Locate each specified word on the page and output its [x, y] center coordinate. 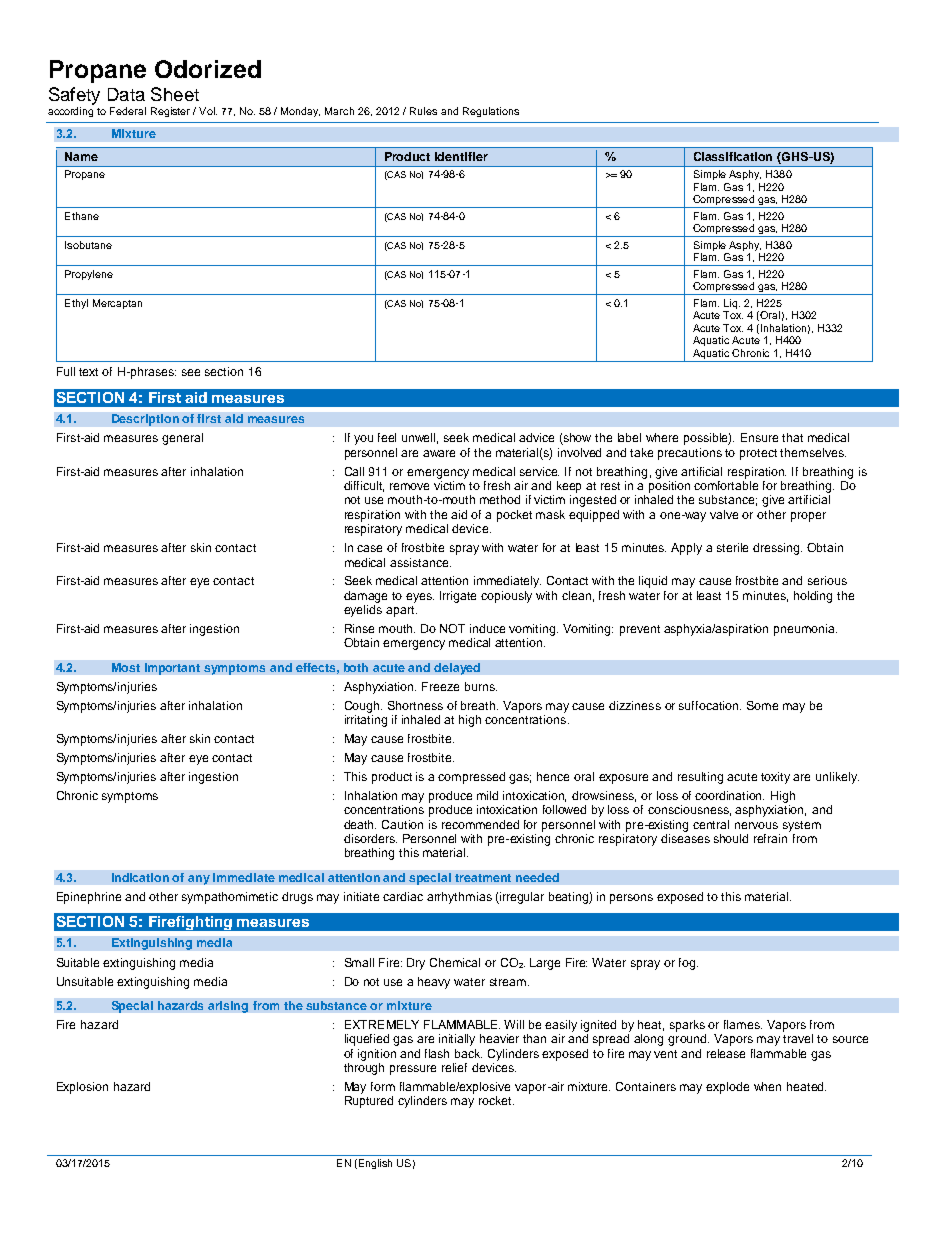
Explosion [82, 1088]
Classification [733, 156]
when [767, 1086]
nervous [756, 825]
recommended [480, 824]
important [172, 669]
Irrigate [458, 597]
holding [813, 597]
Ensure [759, 437]
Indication [140, 877]
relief [454, 1067]
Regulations [491, 112]
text [88, 372]
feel [387, 437]
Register [170, 112]
